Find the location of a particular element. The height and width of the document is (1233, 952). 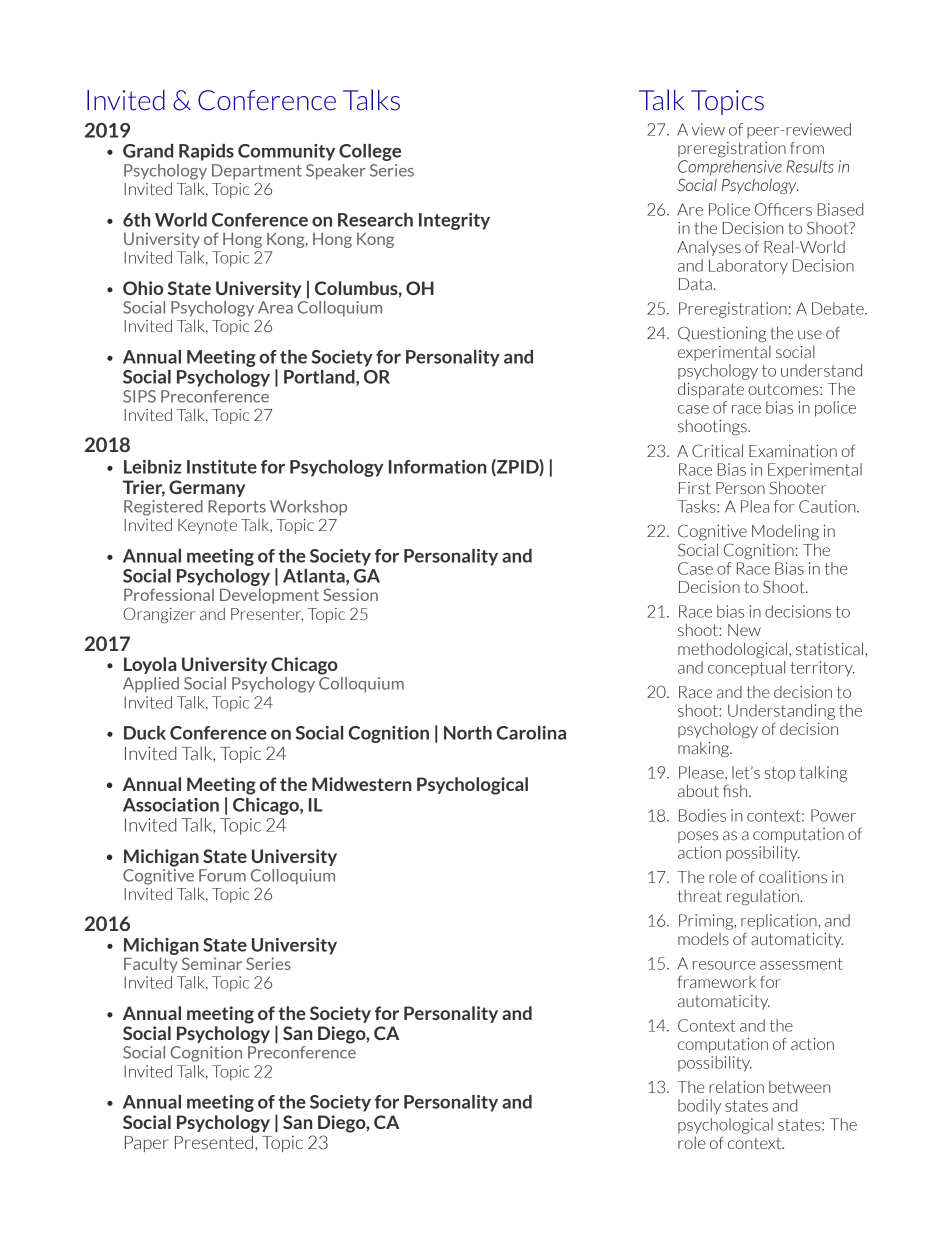

Integrity is located at coordinates (454, 221).
